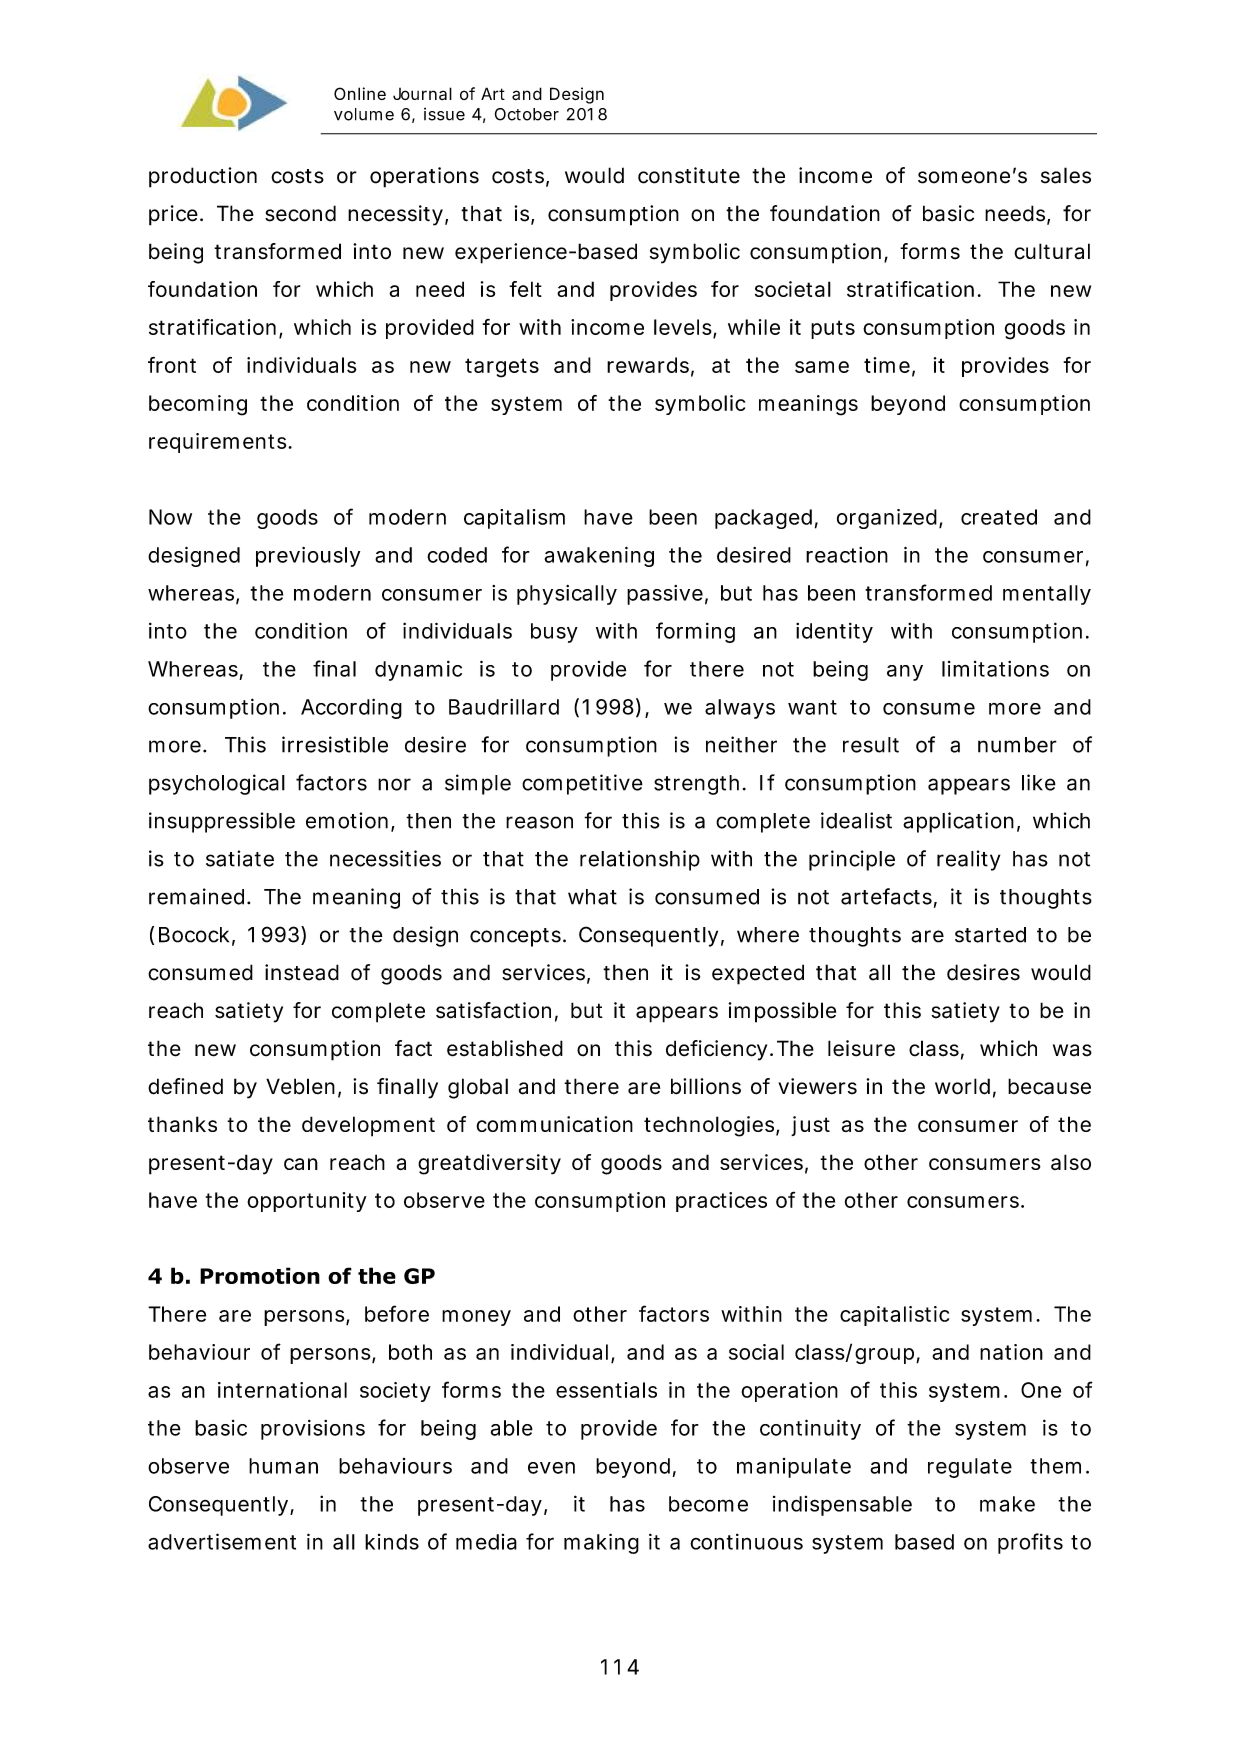 The image size is (1239, 1753). What do you see at coordinates (219, 443) in the page?
I see `requirements` at bounding box center [219, 443].
